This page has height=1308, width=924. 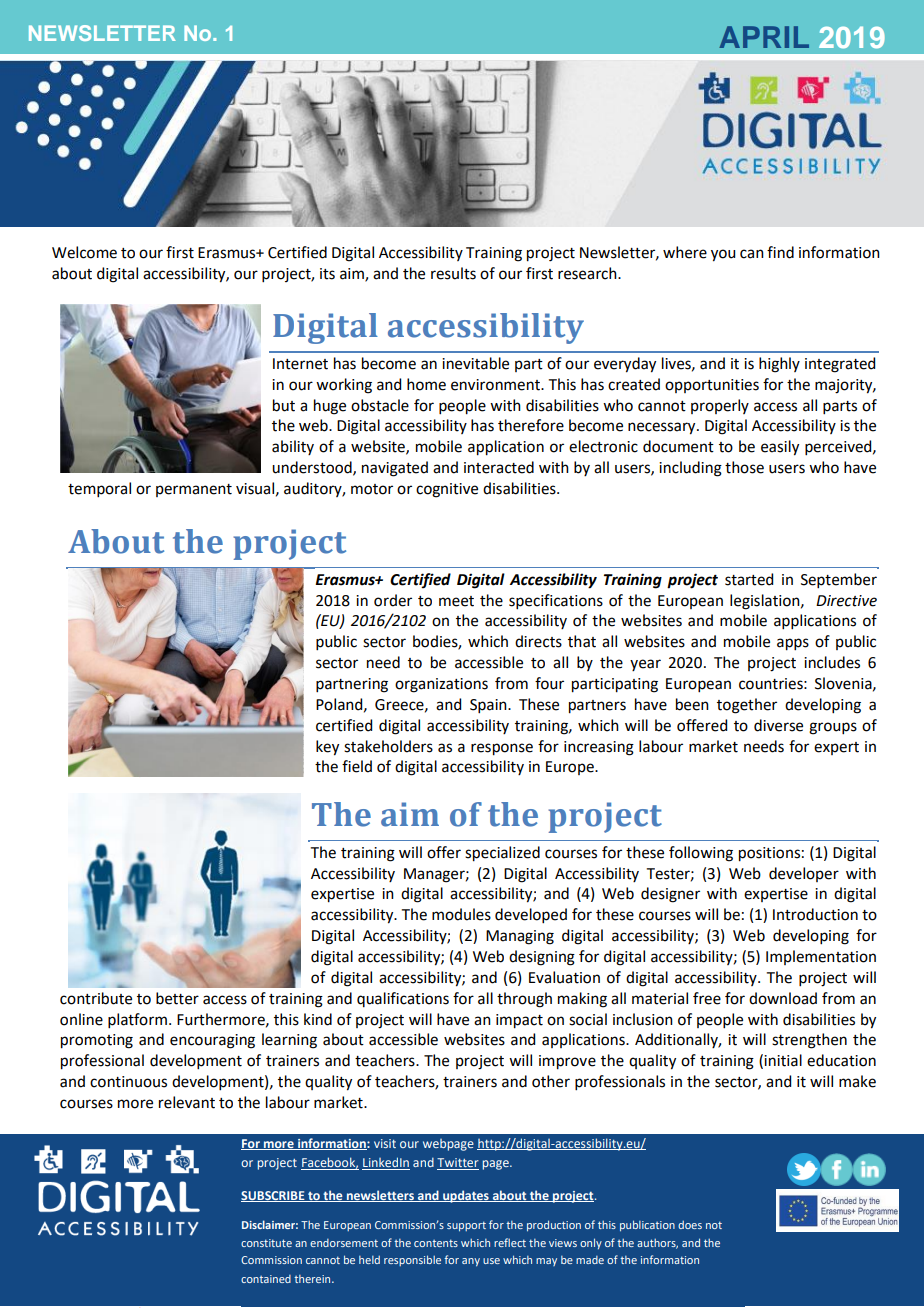 What do you see at coordinates (84, 252) in the page?
I see `Welcome` at bounding box center [84, 252].
